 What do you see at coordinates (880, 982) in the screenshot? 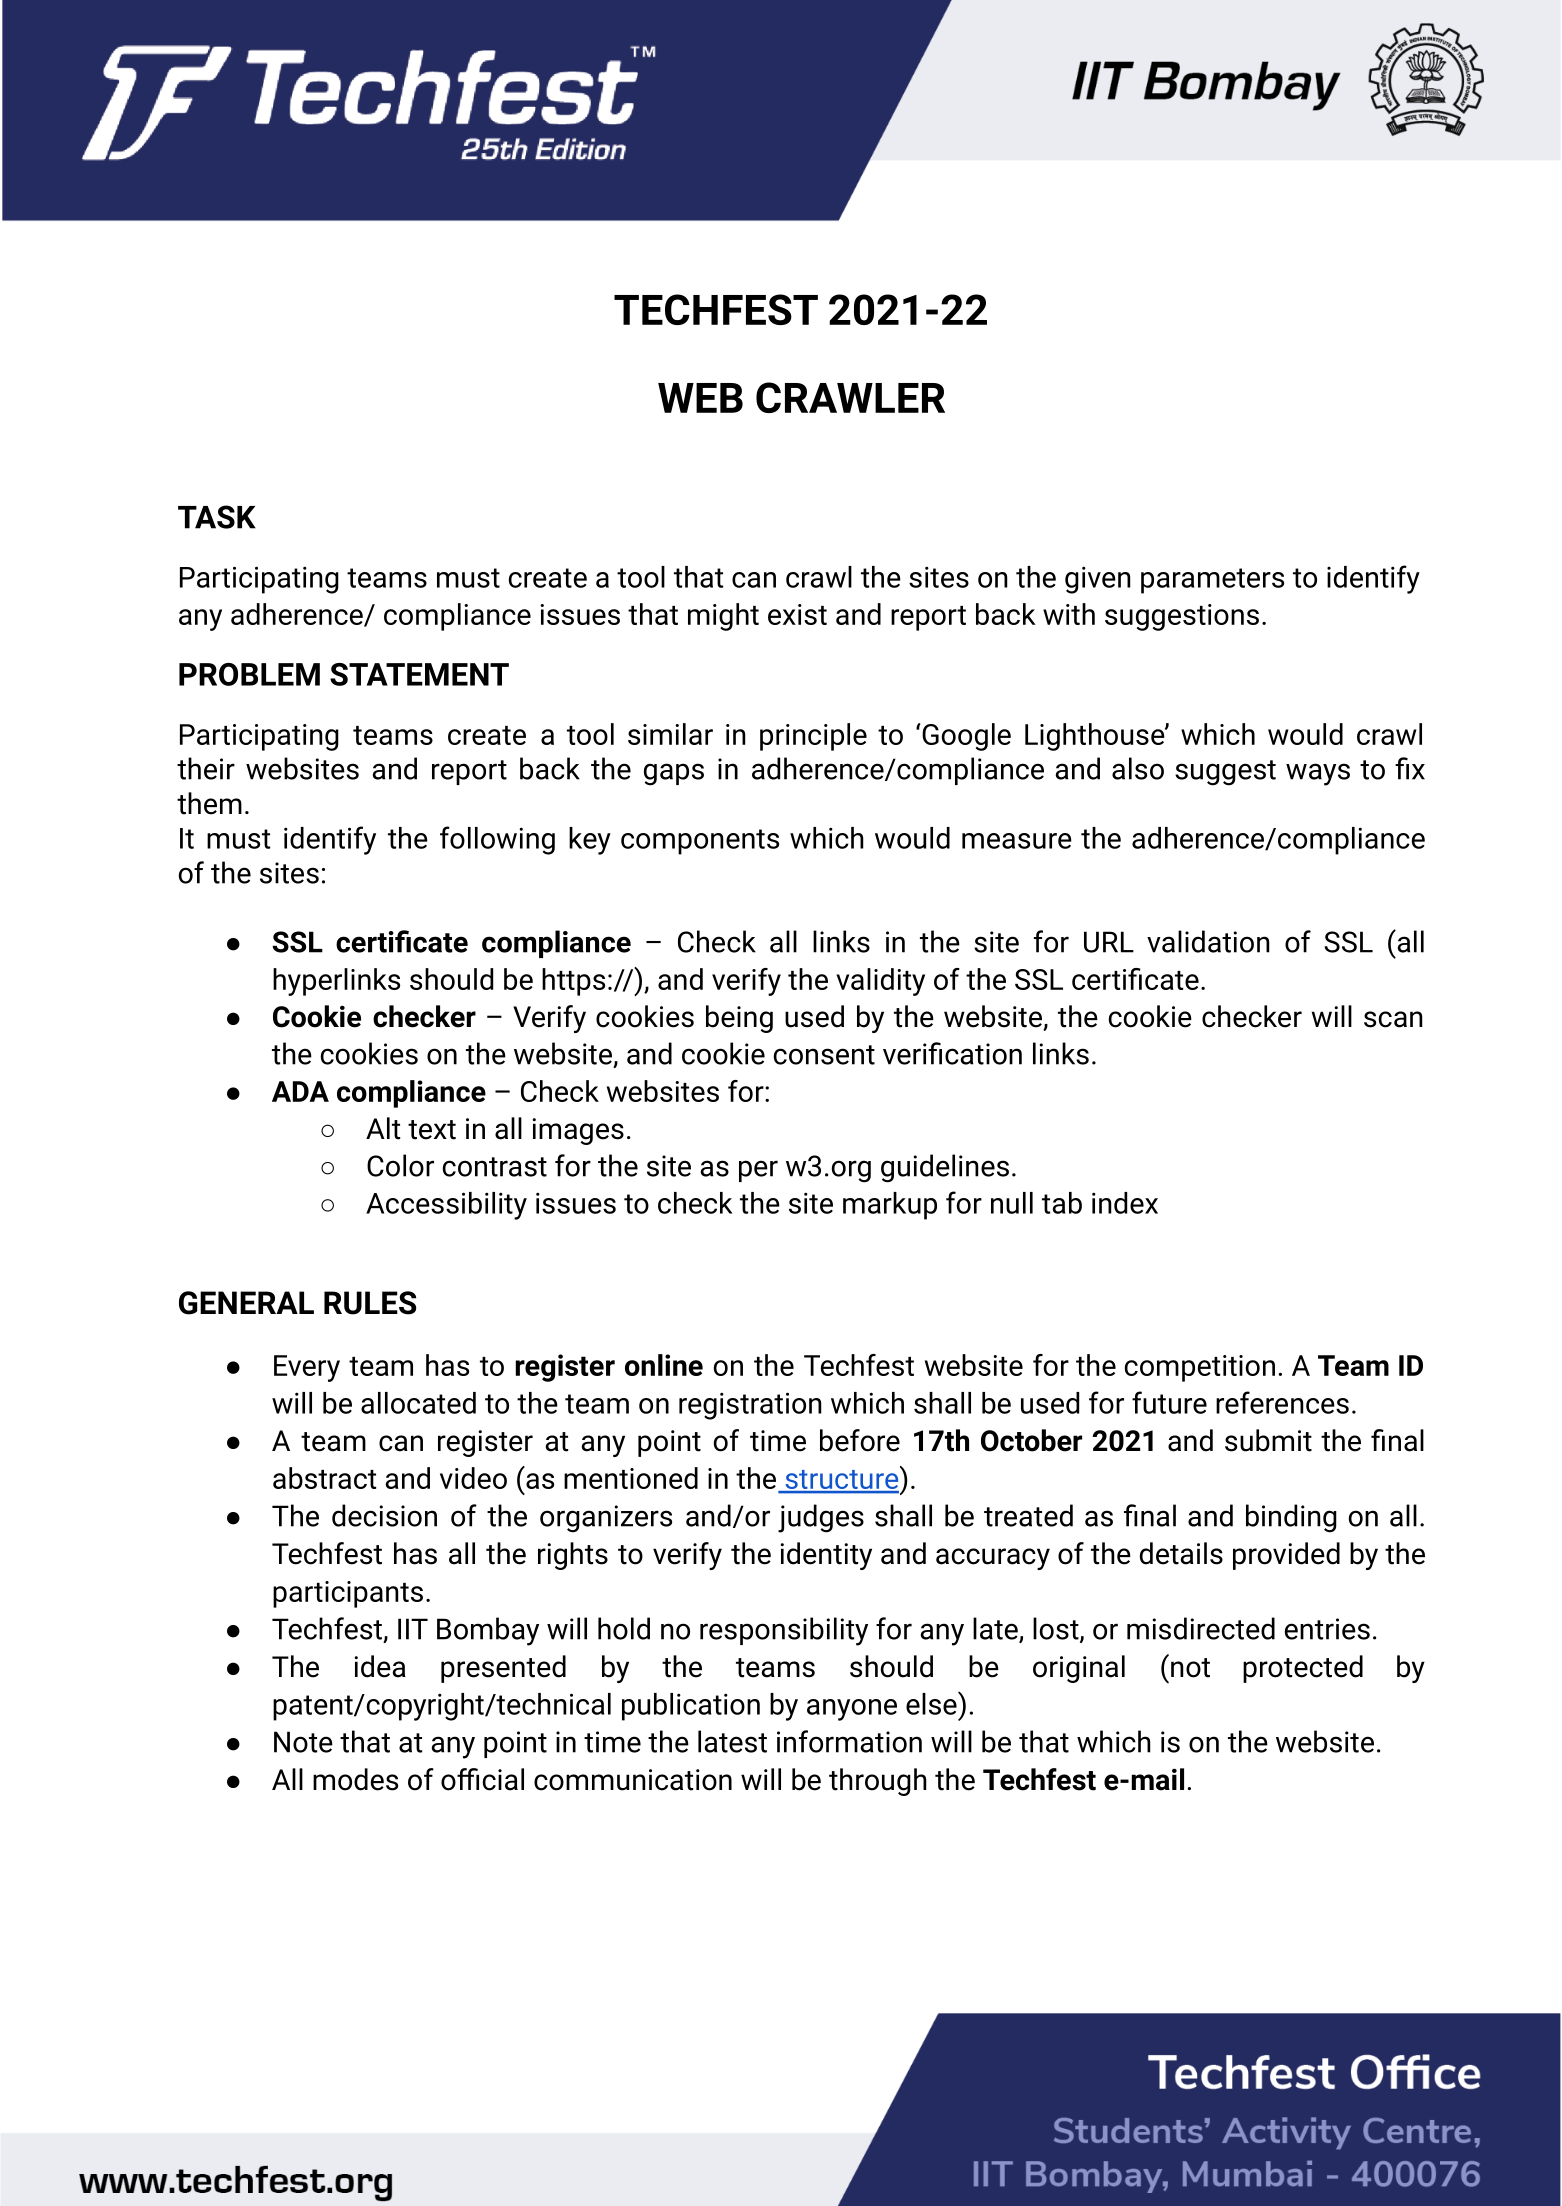
I see `validity` at bounding box center [880, 982].
